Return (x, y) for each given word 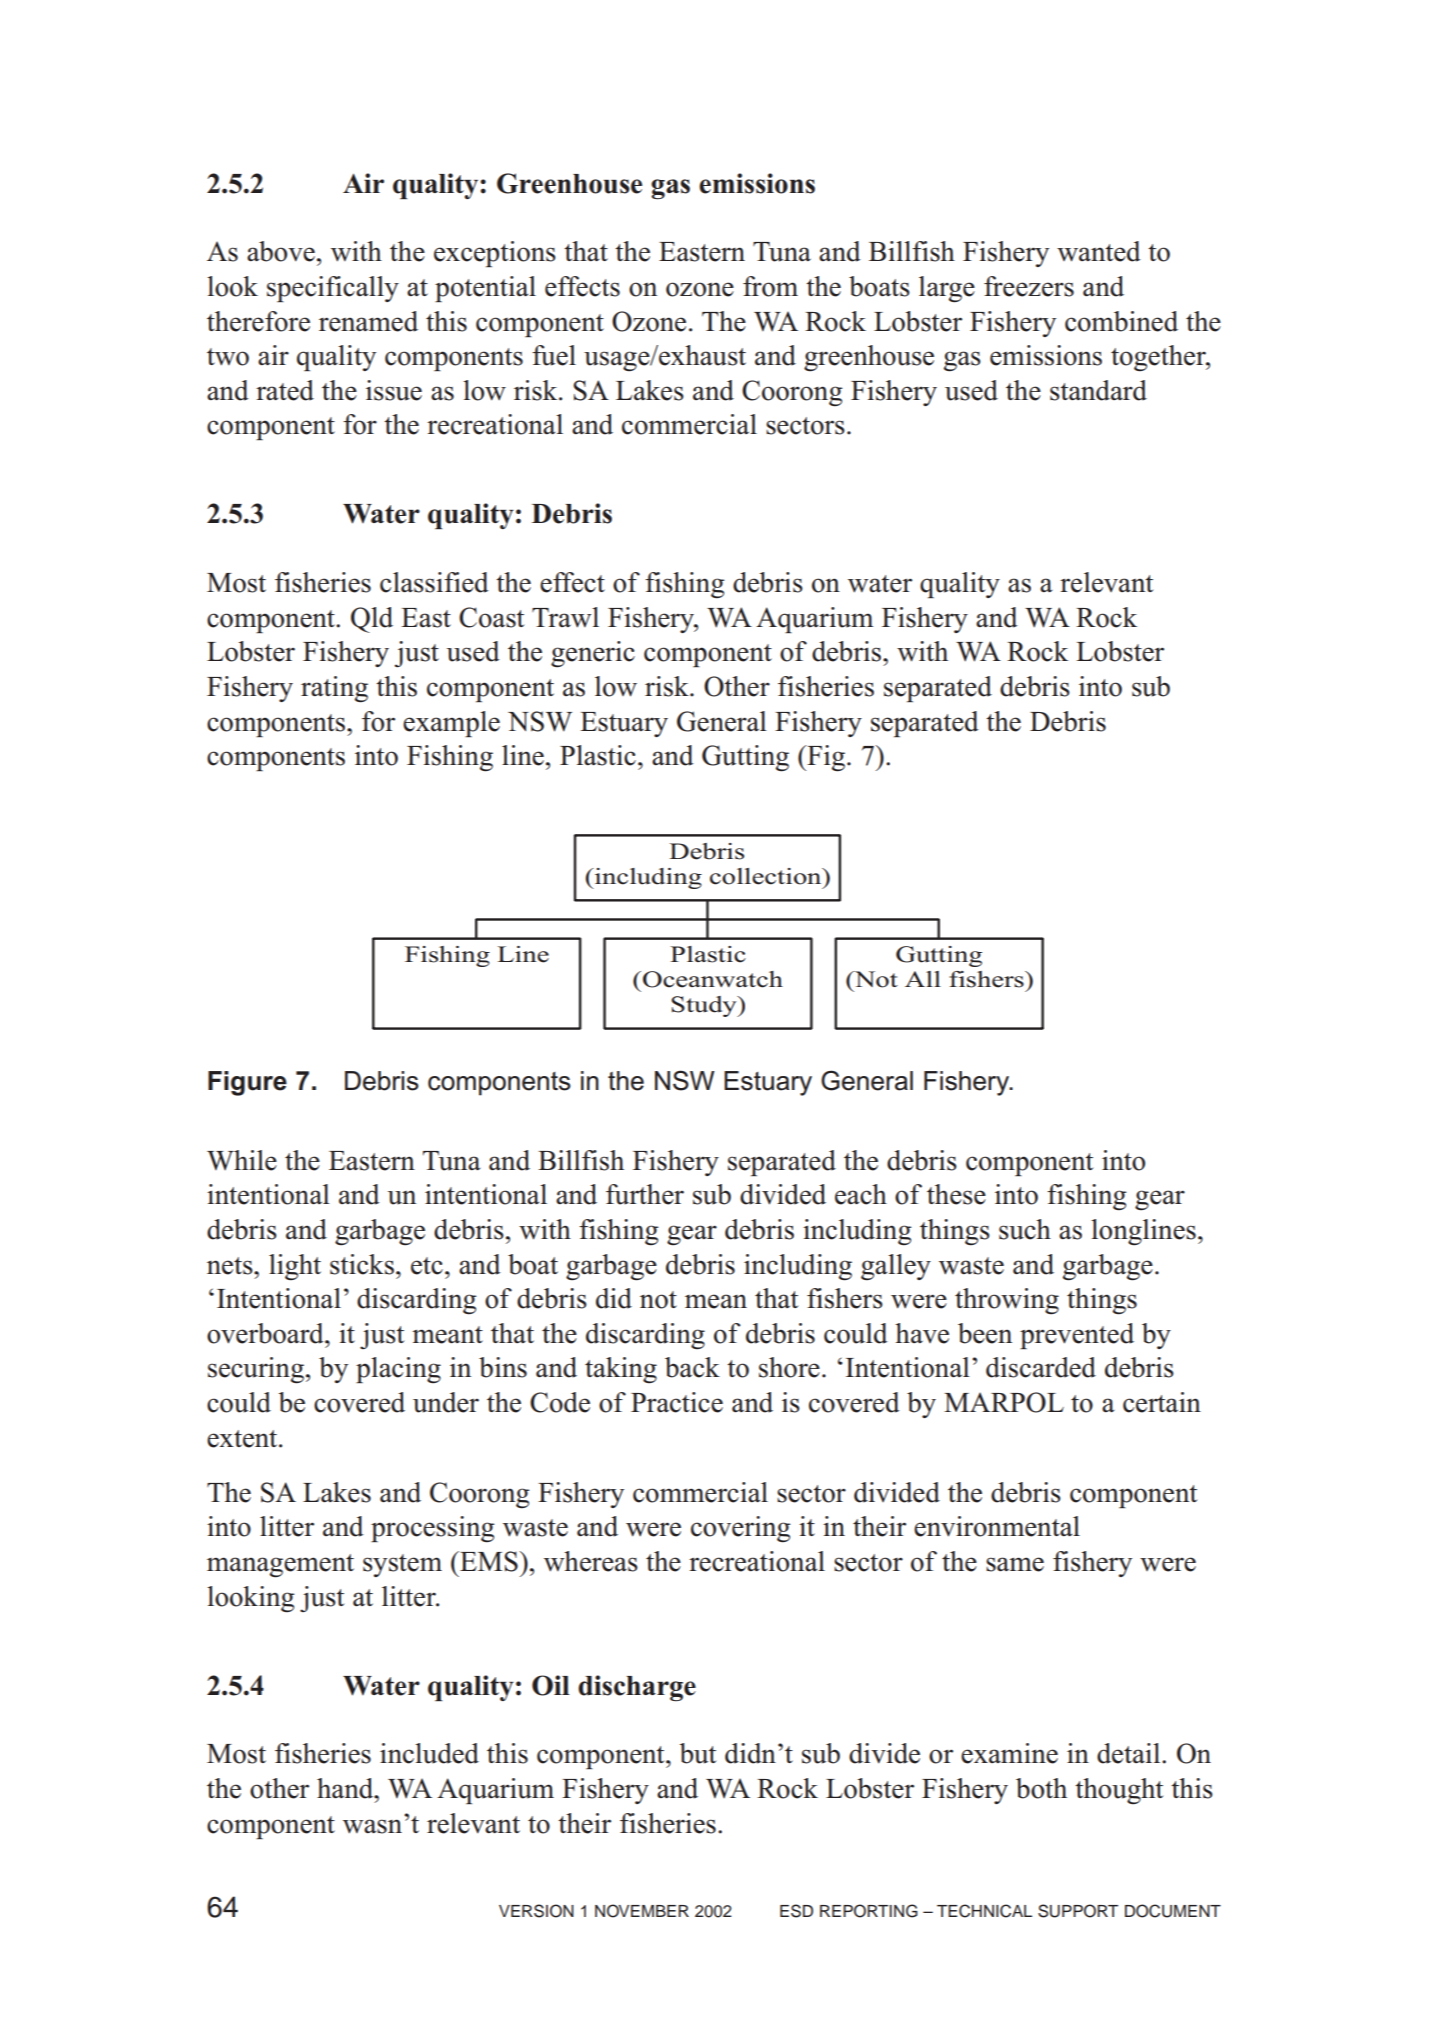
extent (243, 1439)
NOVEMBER (642, 1911)
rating (334, 689)
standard (1098, 390)
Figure (247, 1083)
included (429, 1753)
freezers (1029, 286)
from (770, 286)
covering (741, 1529)
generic (593, 654)
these (956, 1194)
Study (705, 1006)
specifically (333, 289)
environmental (997, 1526)
